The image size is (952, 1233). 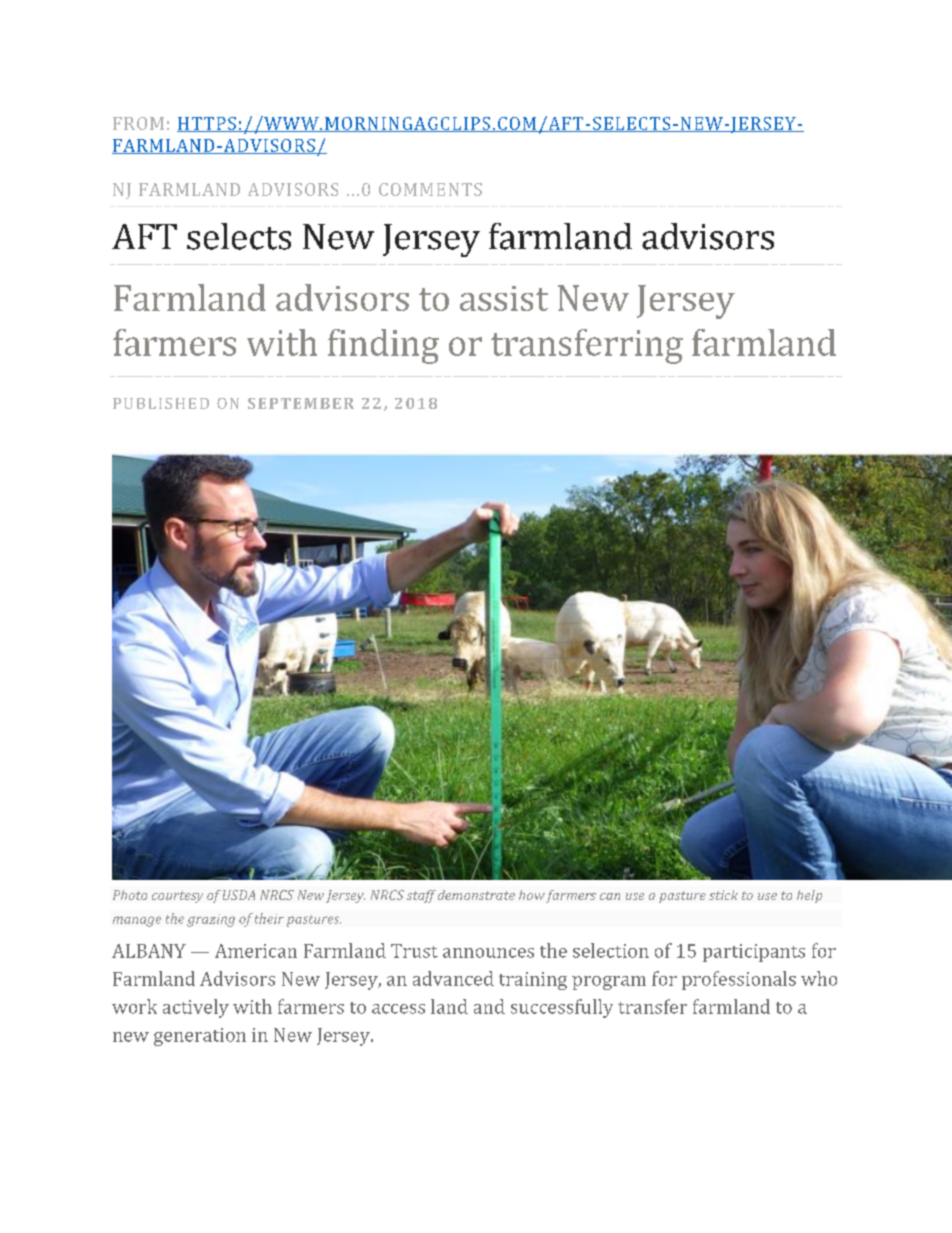 What do you see at coordinates (196, 1008) in the screenshot?
I see `actively` at bounding box center [196, 1008].
